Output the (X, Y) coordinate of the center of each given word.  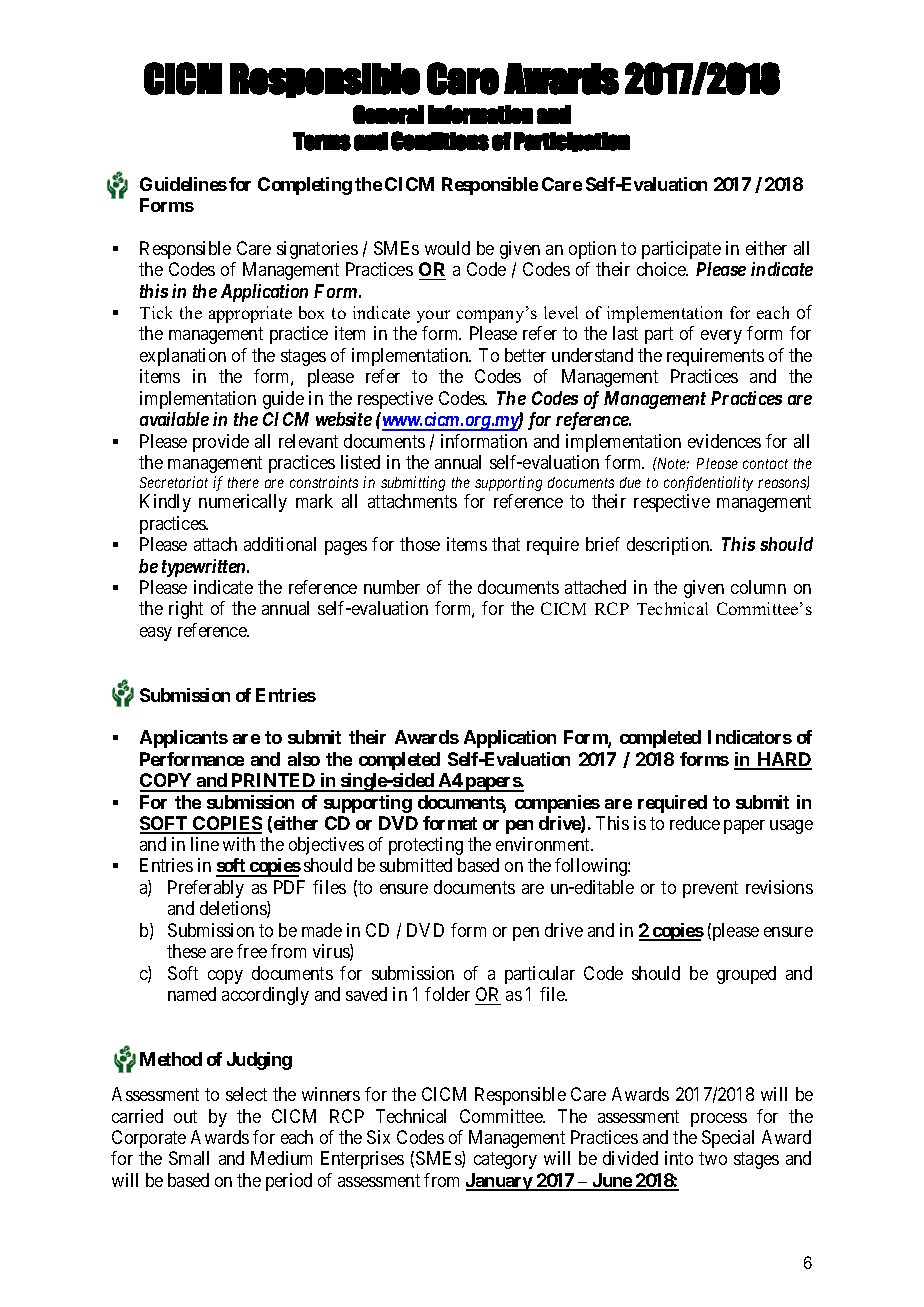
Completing (305, 186)
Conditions (440, 141)
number (392, 587)
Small (189, 1158)
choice (662, 269)
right (186, 610)
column (758, 587)
